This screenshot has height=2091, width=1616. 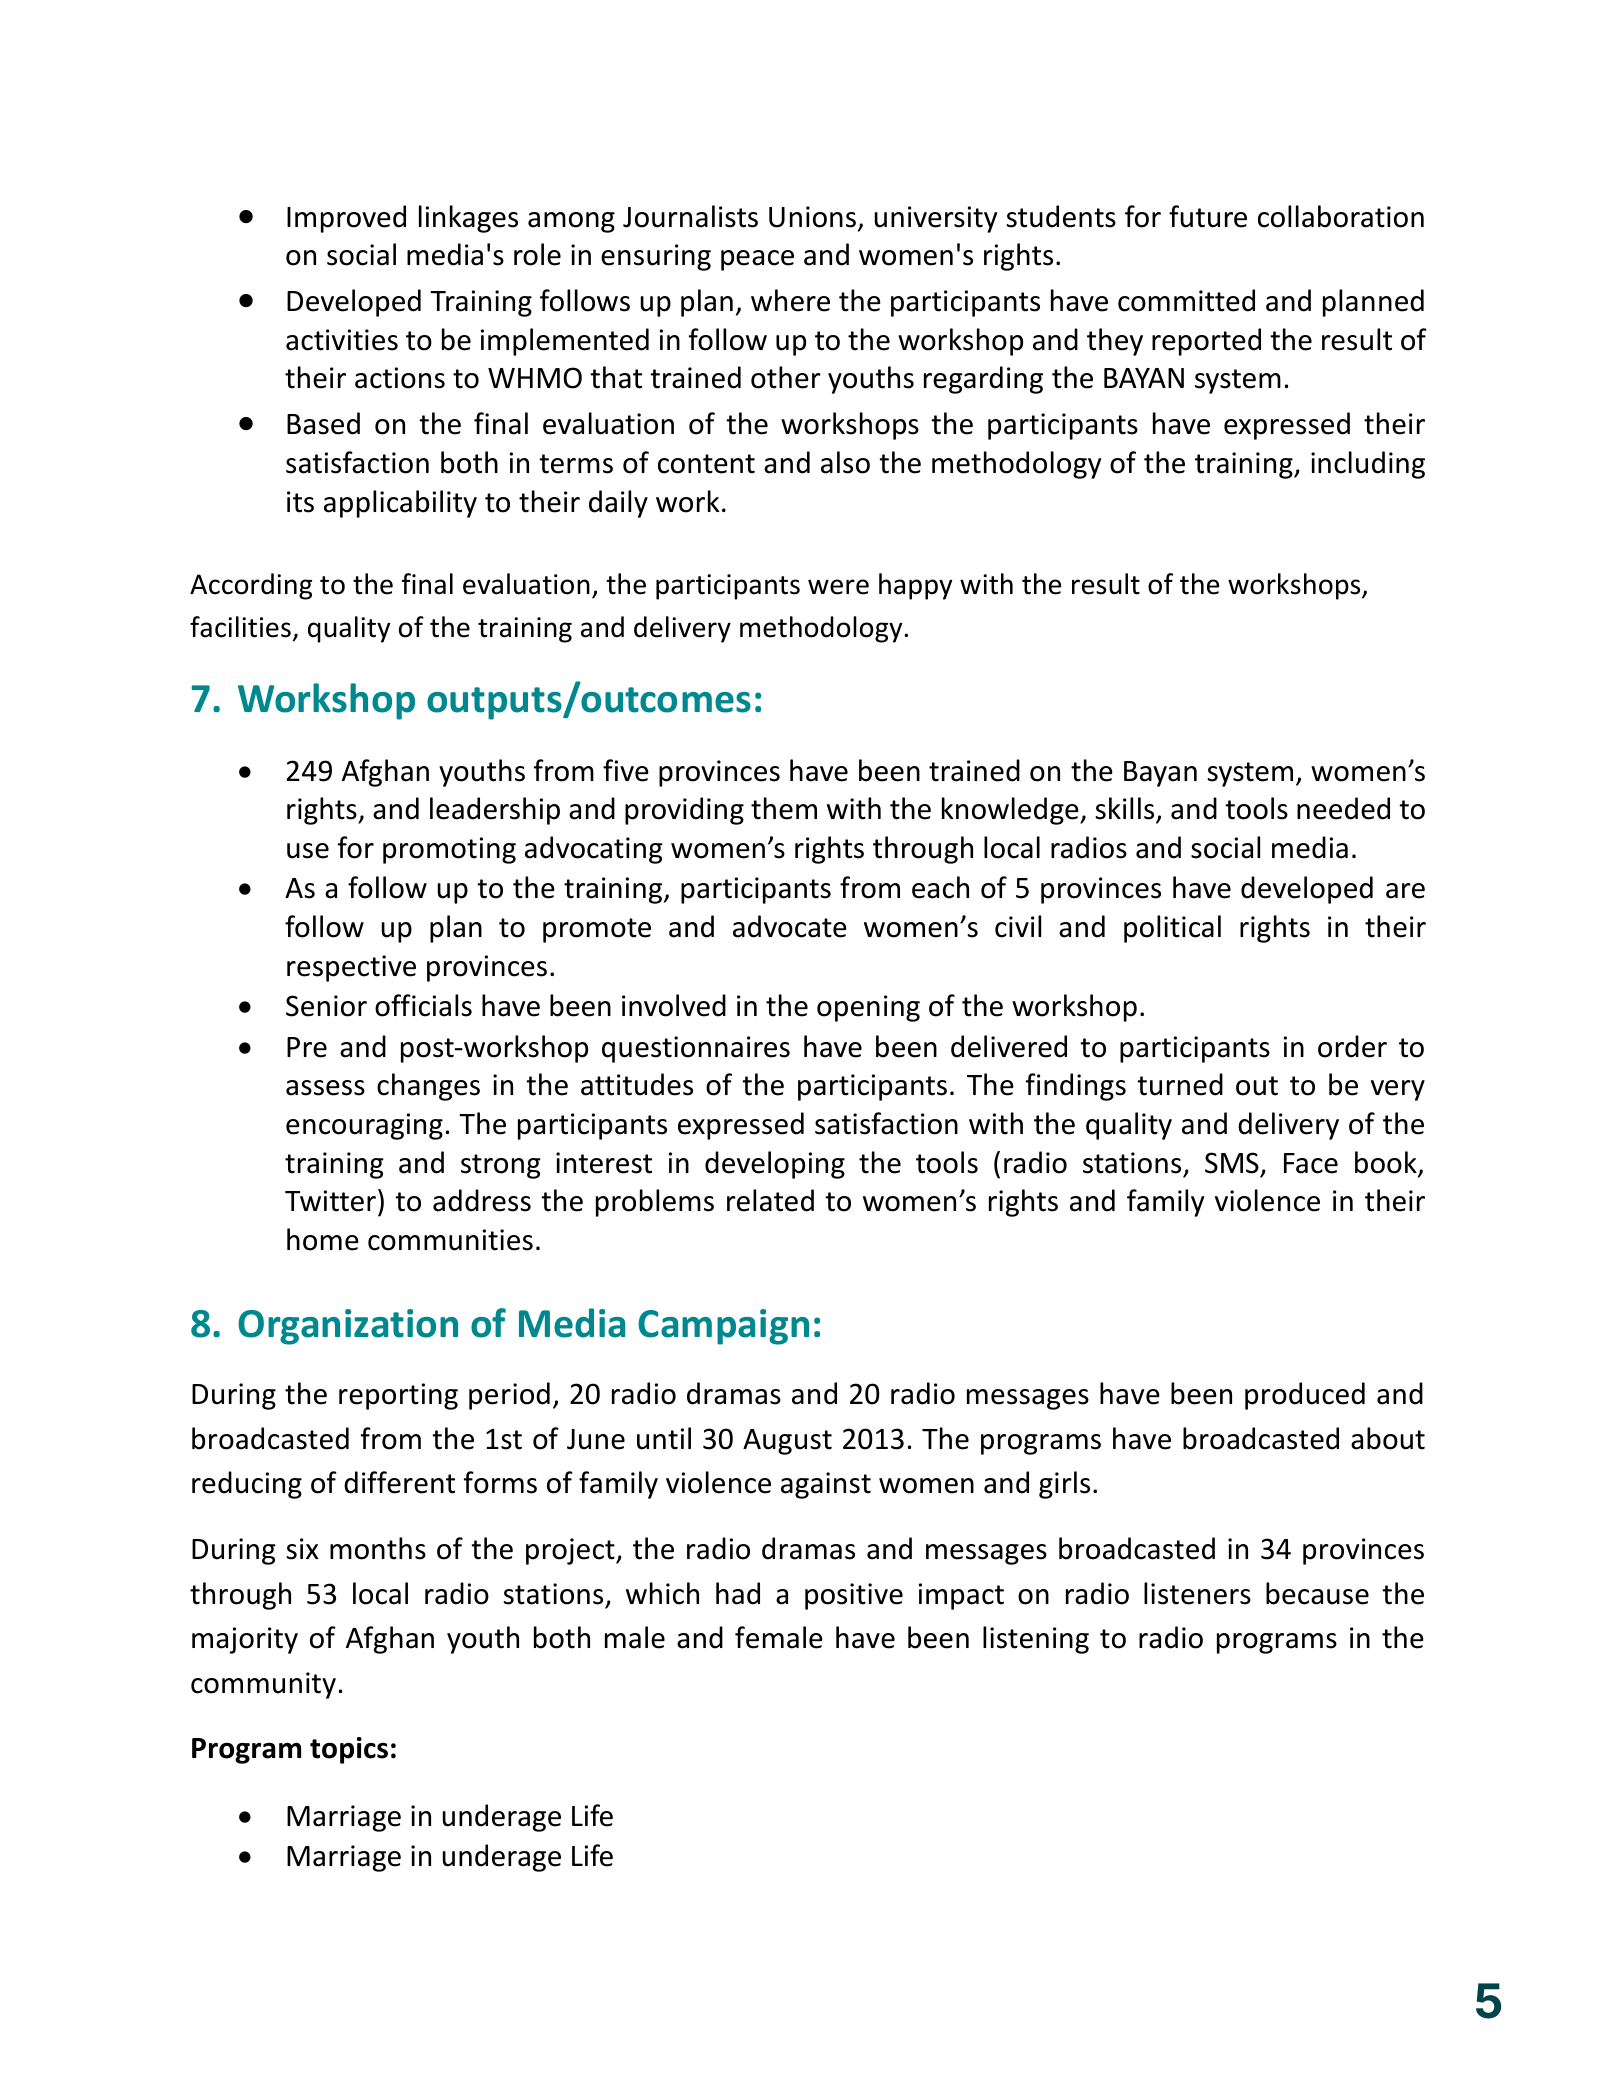 What do you see at coordinates (757, 260) in the screenshot?
I see `peace` at bounding box center [757, 260].
